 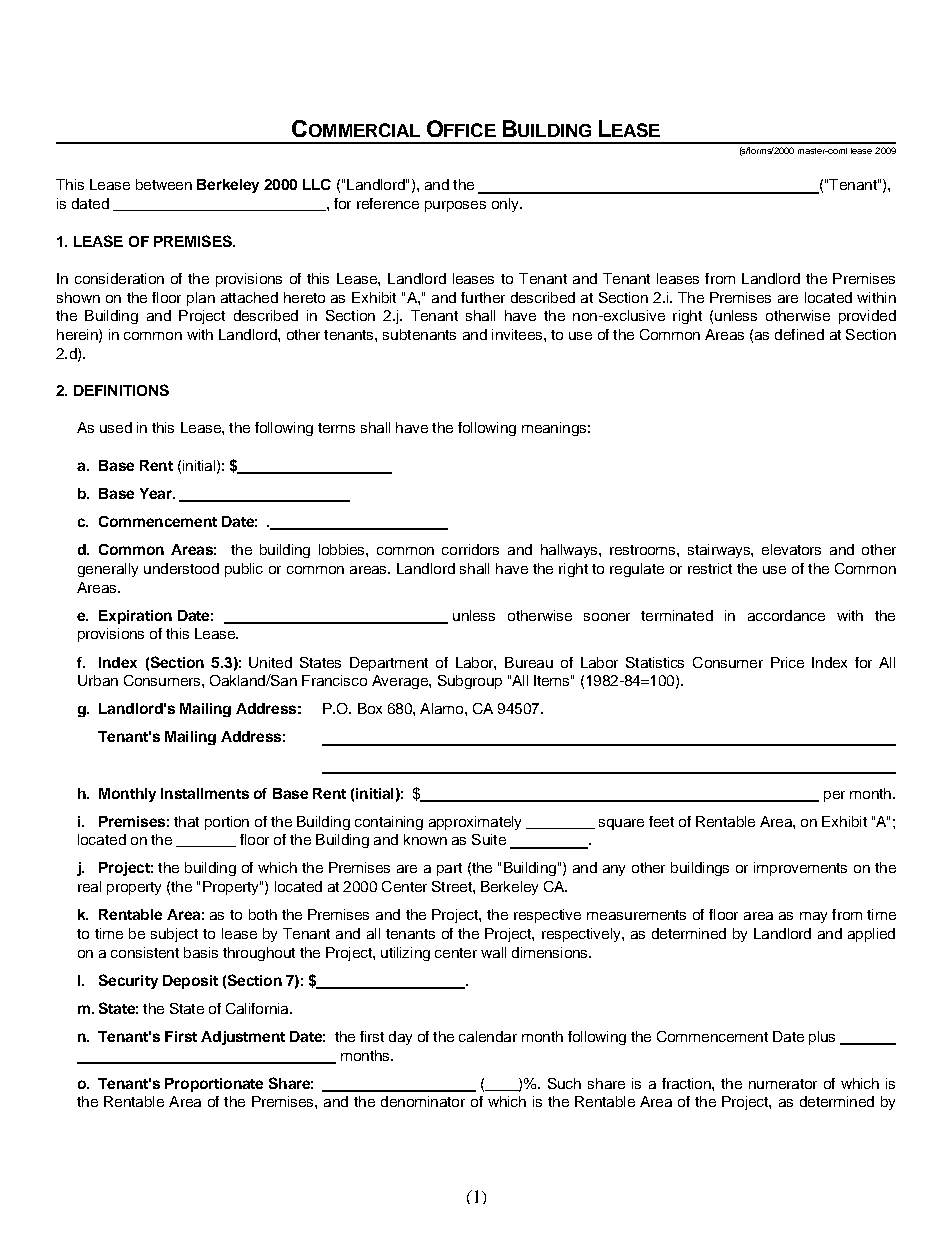 What do you see at coordinates (243, 1038) in the screenshot?
I see `Adjustment` at bounding box center [243, 1038].
